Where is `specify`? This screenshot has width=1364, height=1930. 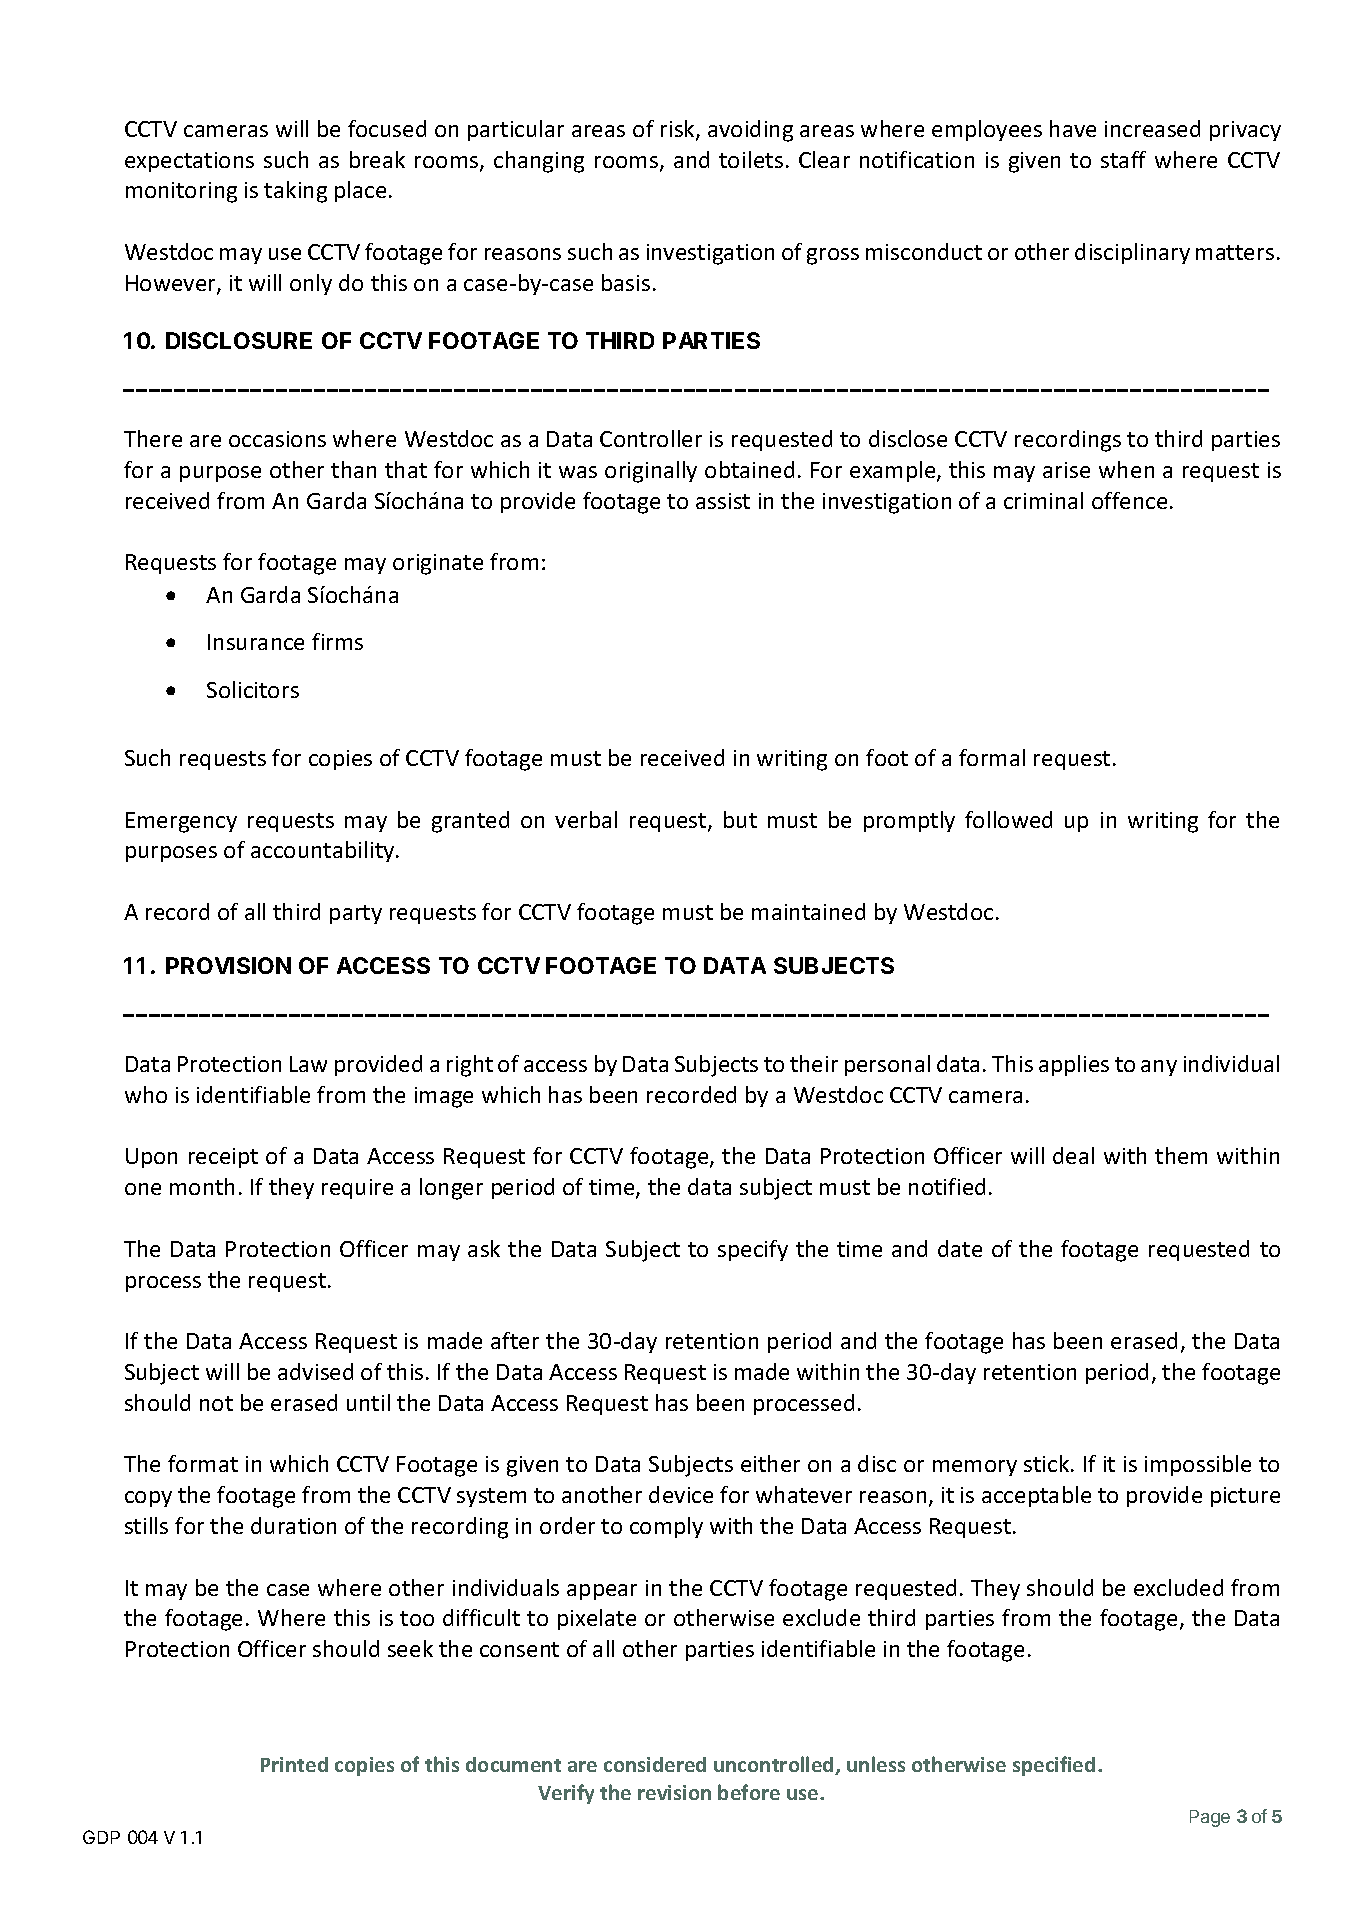 specify is located at coordinates (753, 1250).
